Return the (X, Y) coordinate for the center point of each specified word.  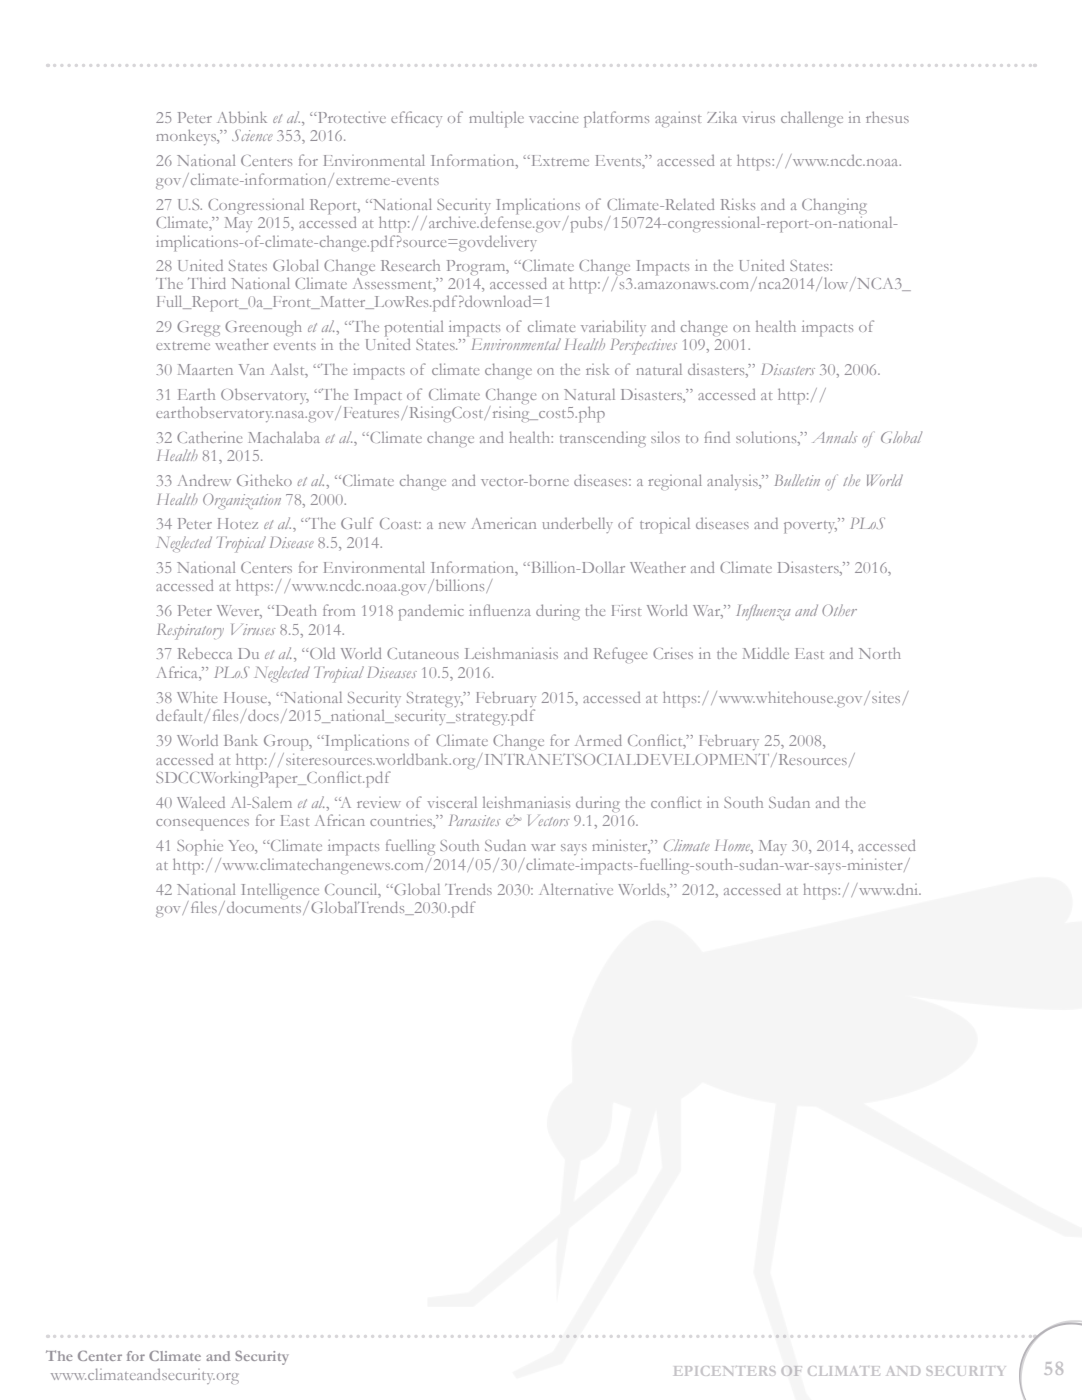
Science (252, 135)
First (626, 610)
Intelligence (280, 892)
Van (251, 369)
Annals (834, 437)
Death (295, 610)
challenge (812, 119)
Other (839, 610)
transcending (603, 439)
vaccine (553, 117)
